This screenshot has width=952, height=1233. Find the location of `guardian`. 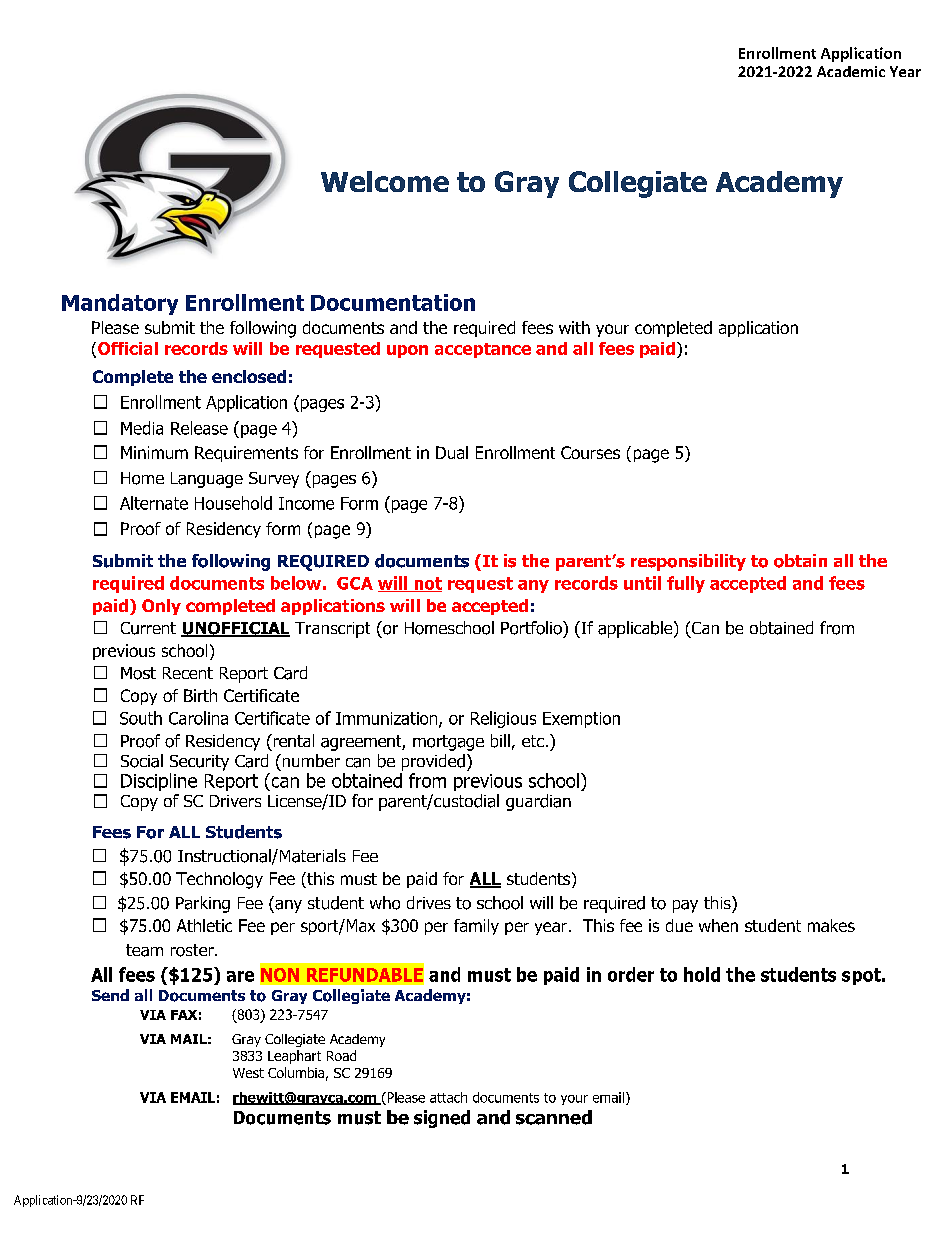

guardian is located at coordinates (538, 802).
